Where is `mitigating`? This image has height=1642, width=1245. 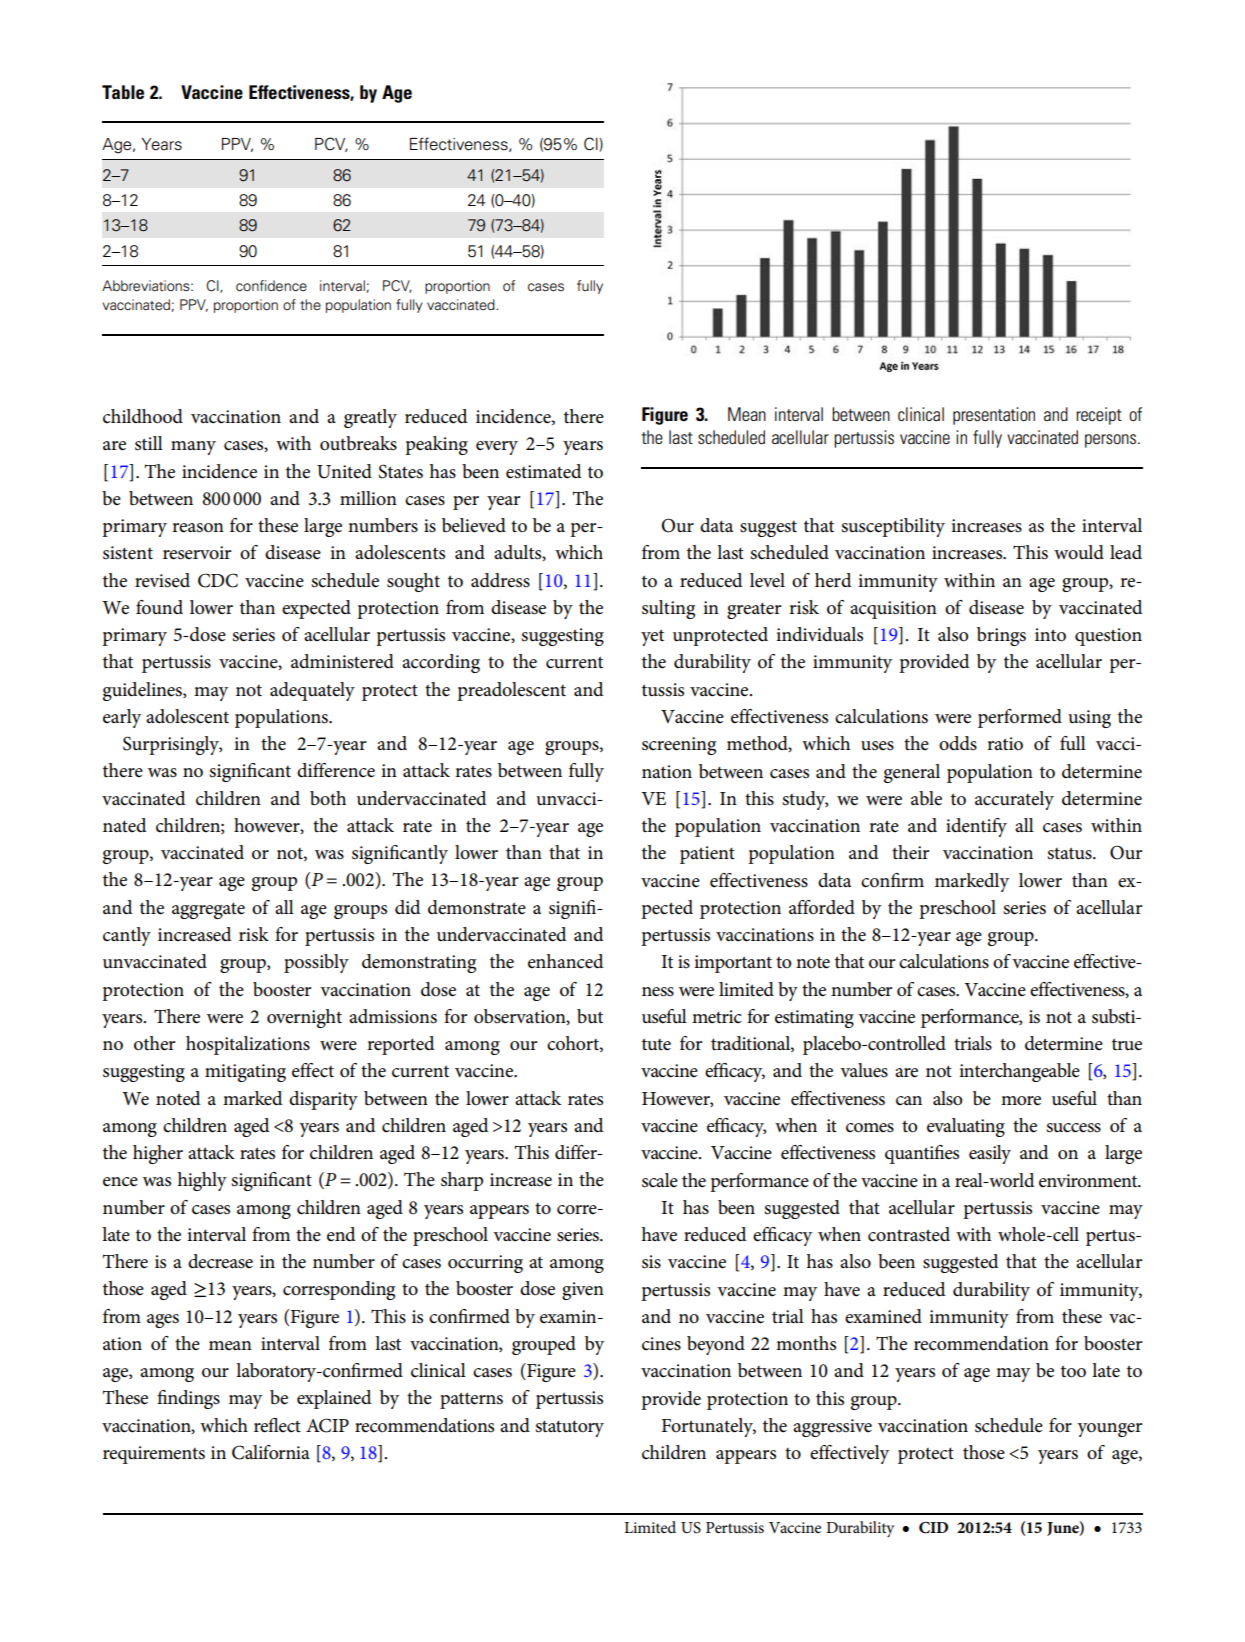
mitigating is located at coordinates (245, 1073).
